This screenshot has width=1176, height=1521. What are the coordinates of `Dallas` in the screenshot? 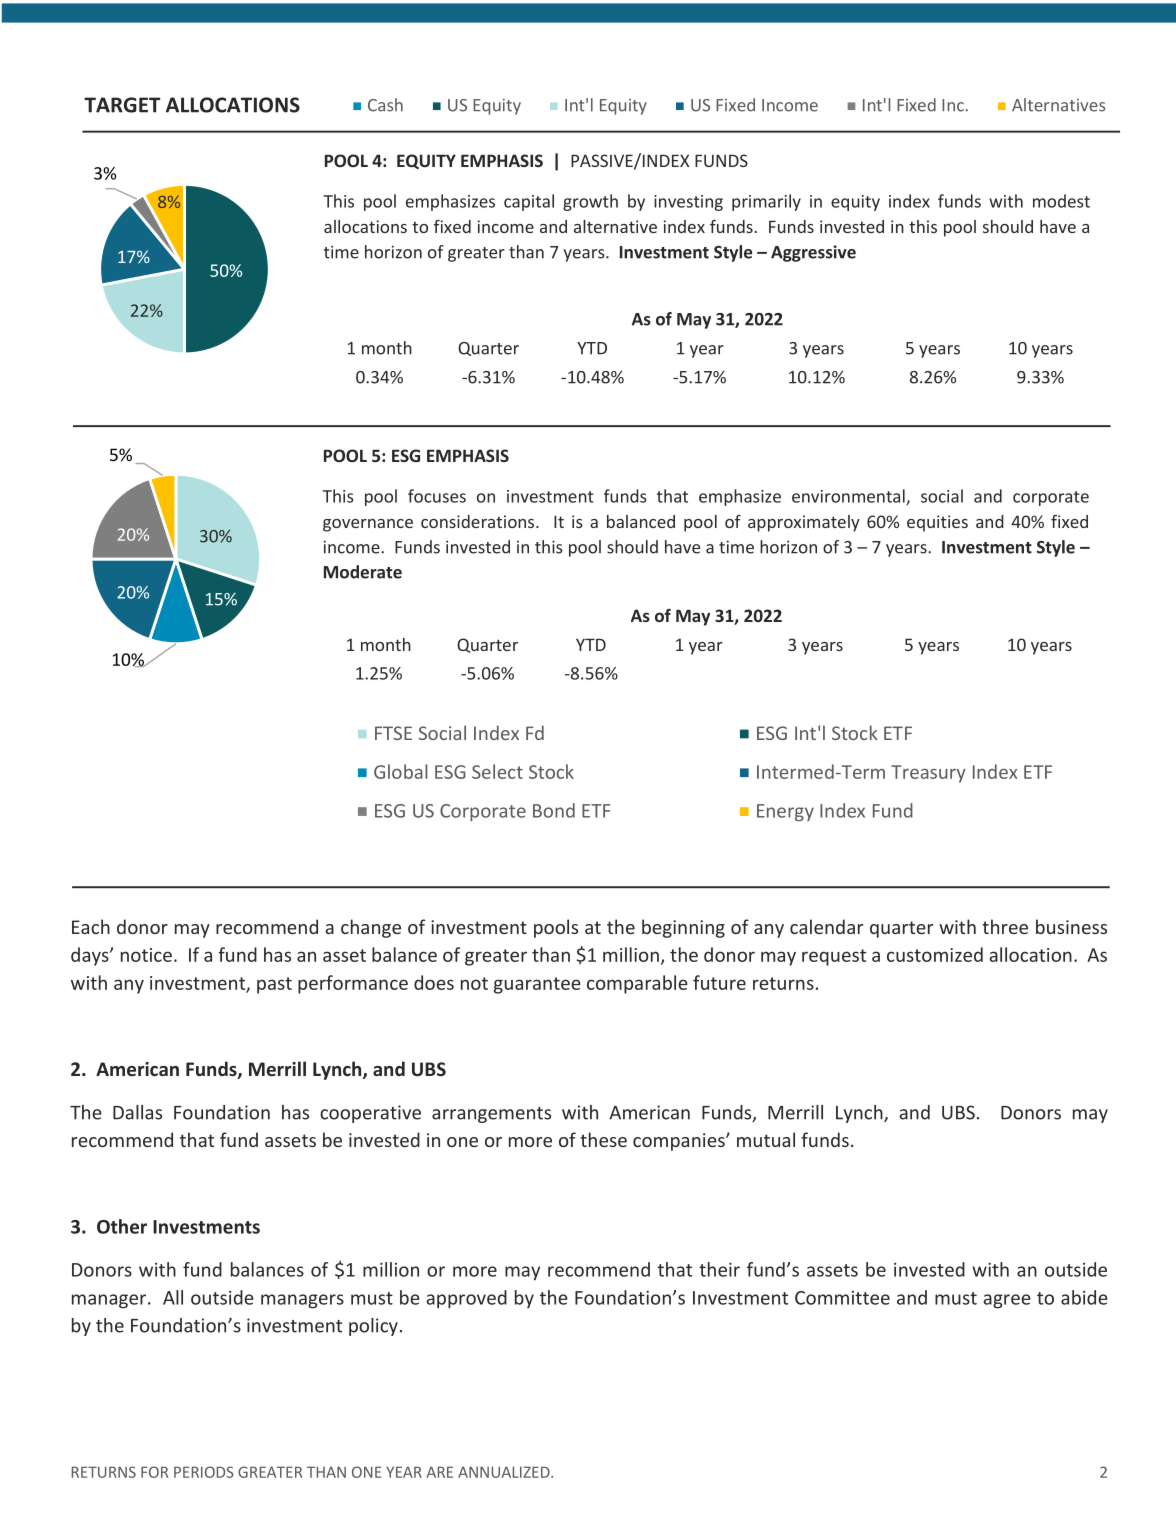 It's located at (137, 1112).
